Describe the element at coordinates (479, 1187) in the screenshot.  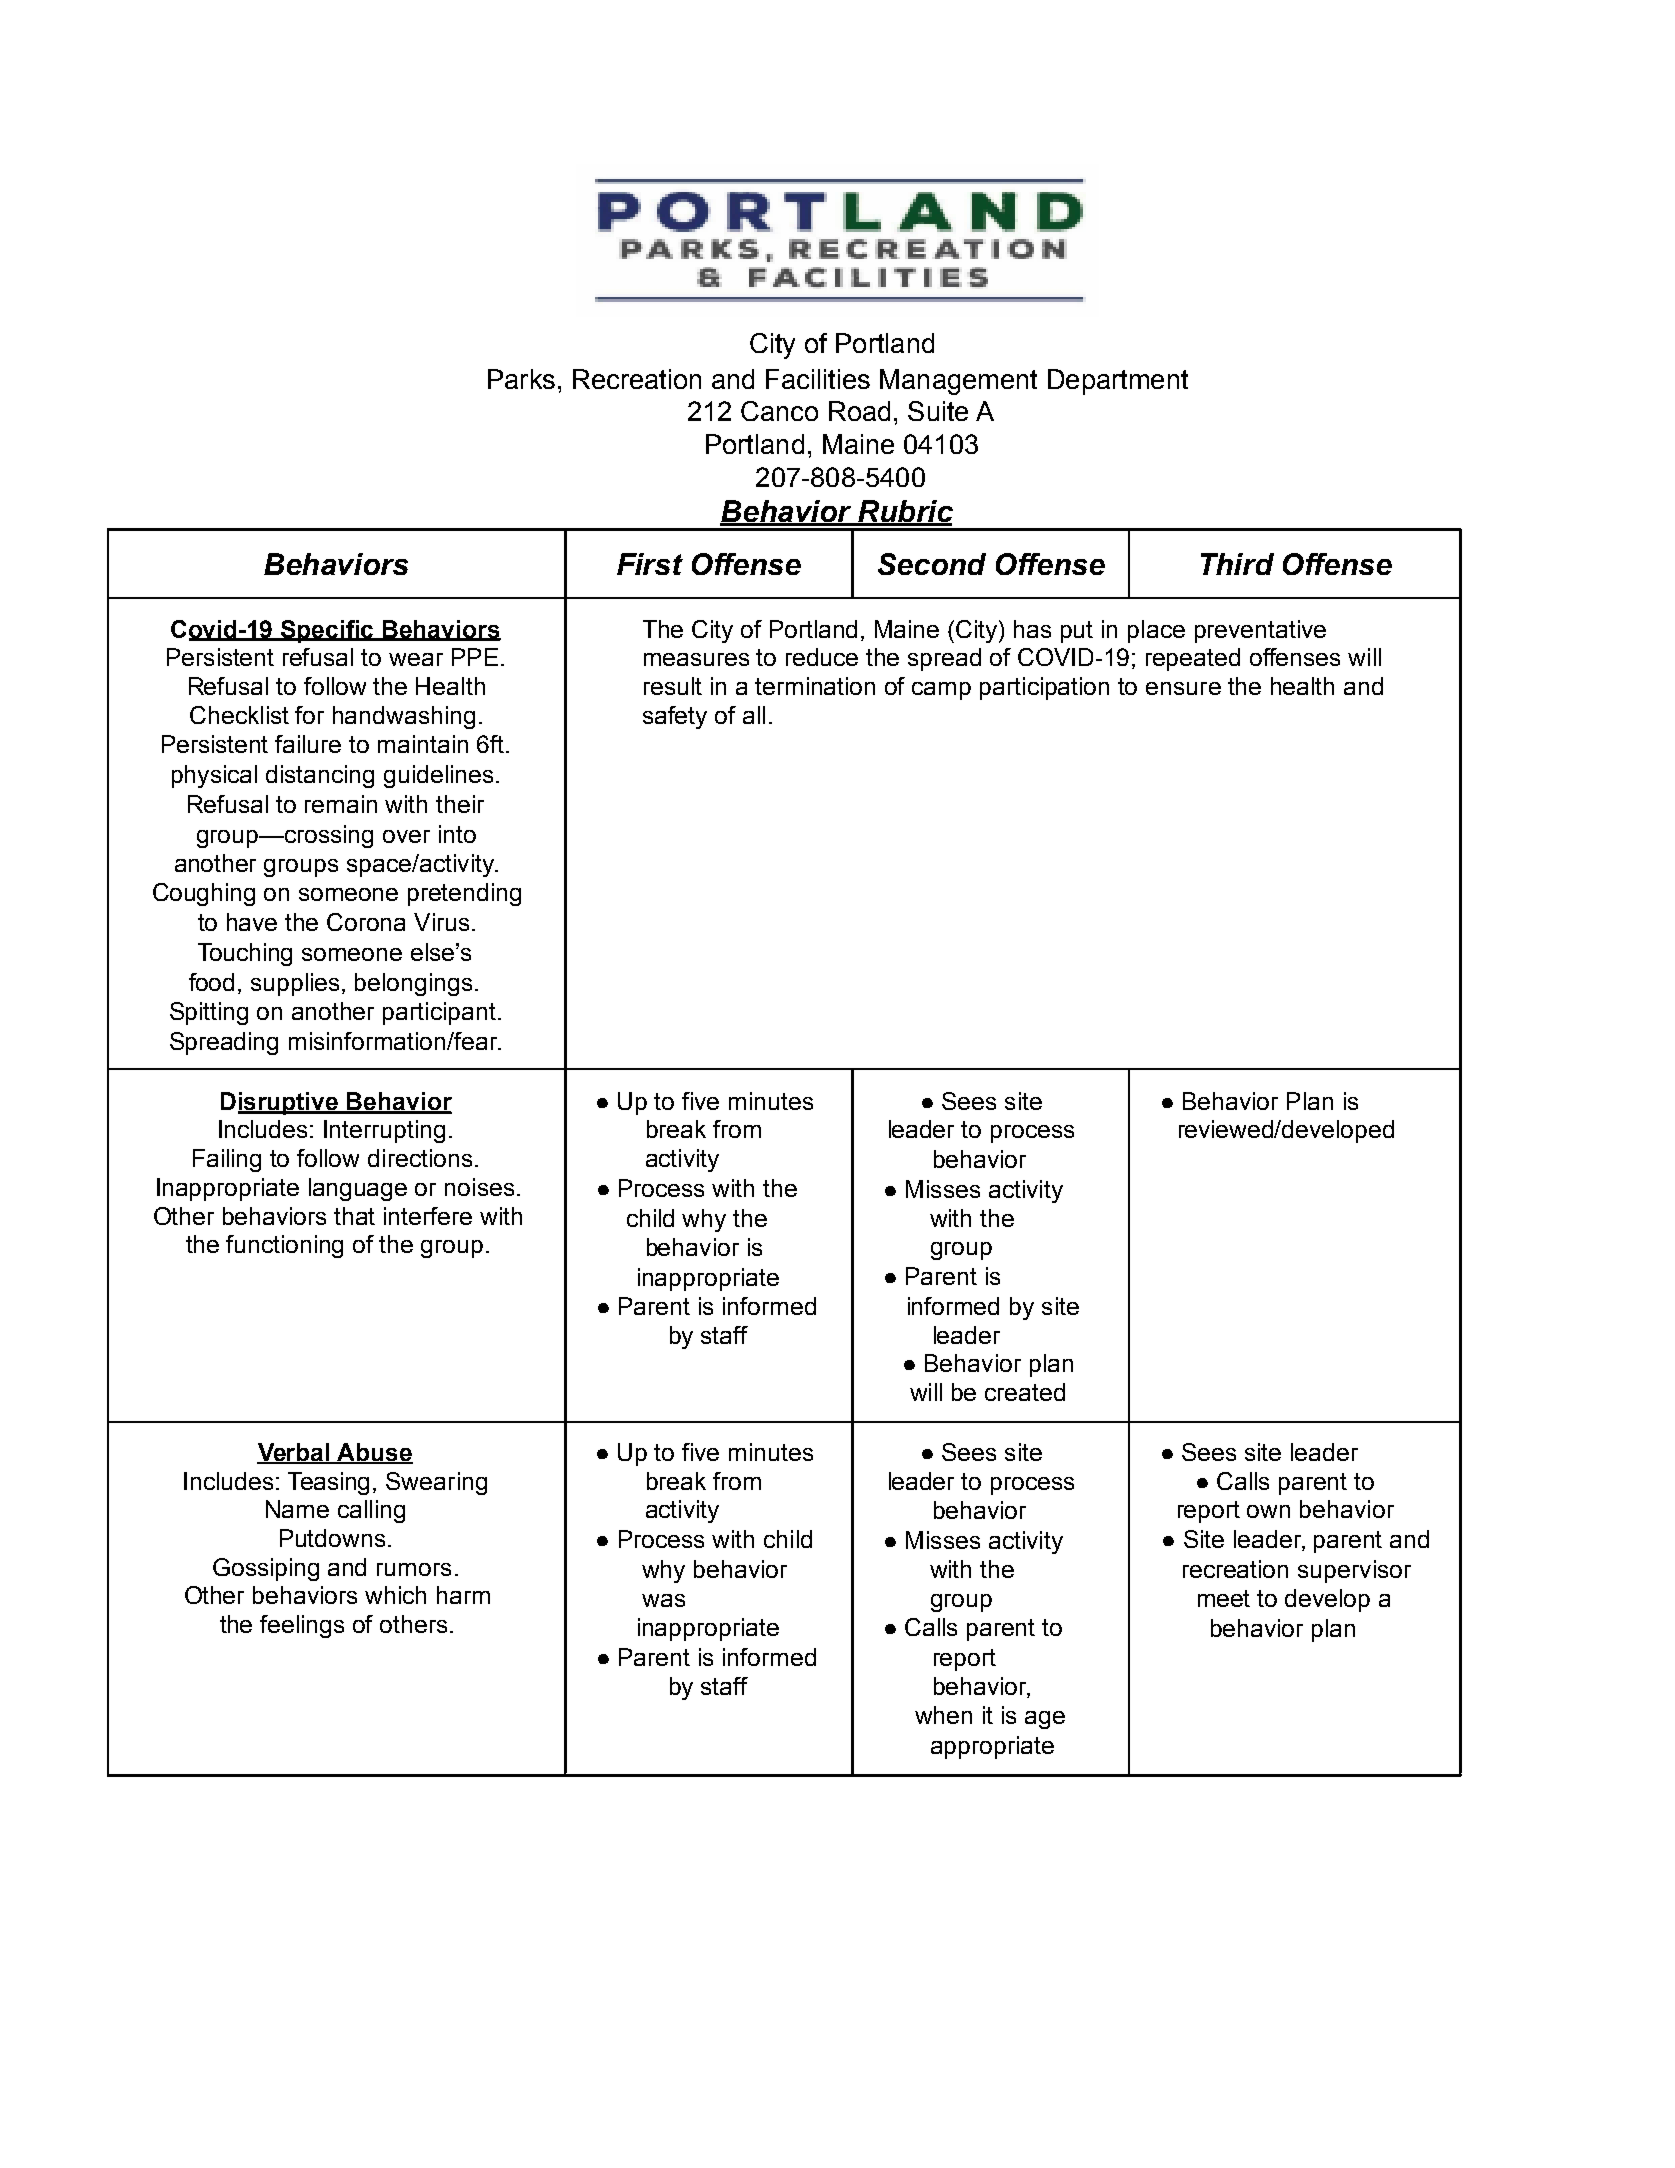
I see `noises` at that location.
